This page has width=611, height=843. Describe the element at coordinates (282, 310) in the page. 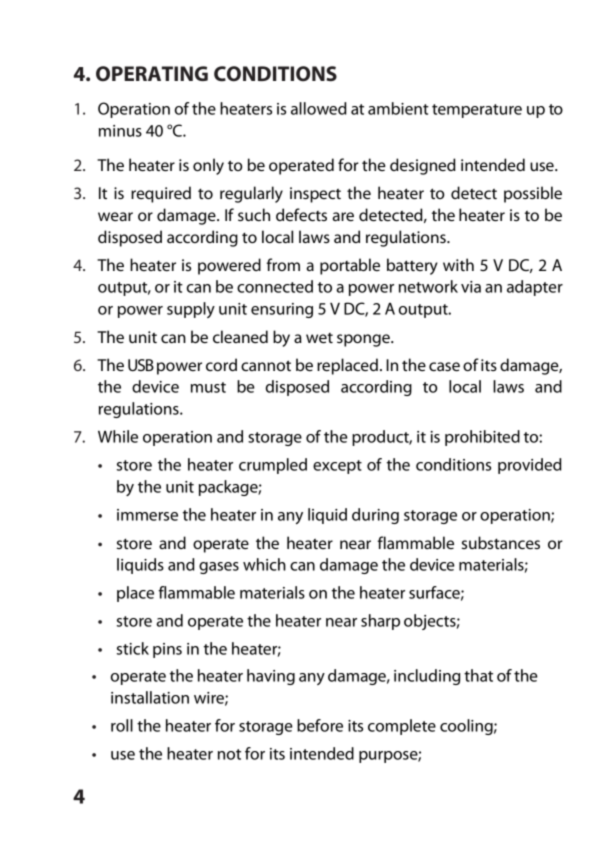

I see `ensuring` at that location.
